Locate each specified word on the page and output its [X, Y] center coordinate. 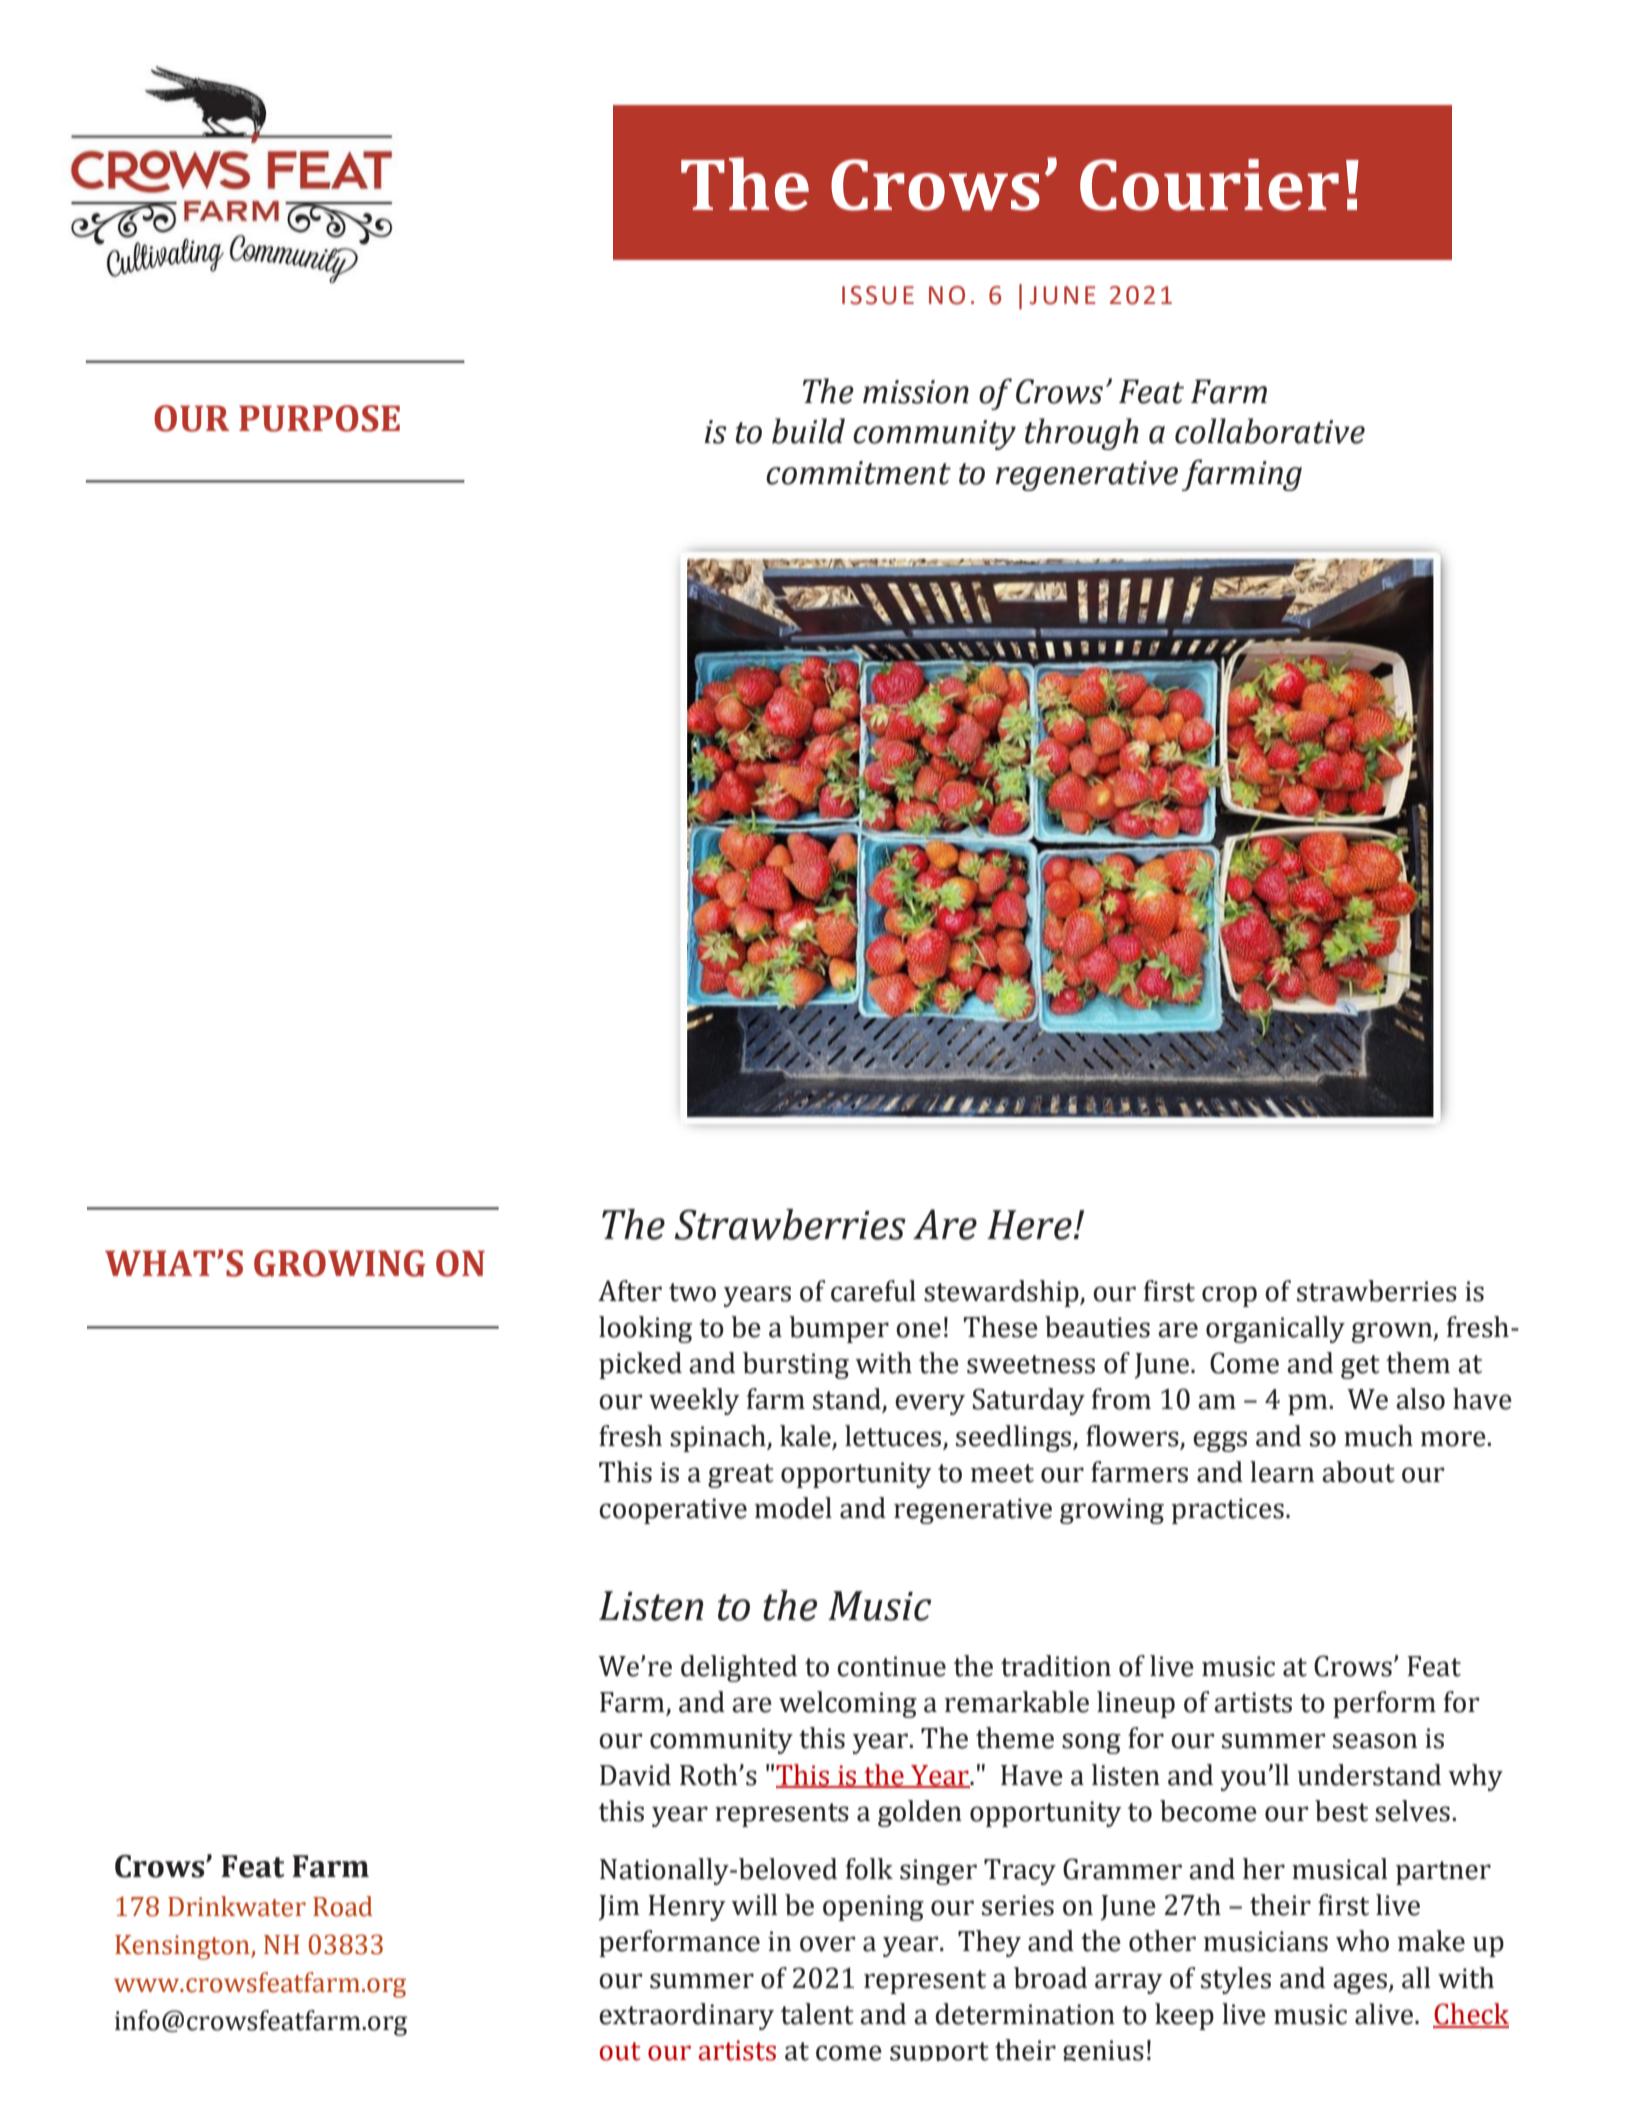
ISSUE [878, 295]
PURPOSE [319, 418]
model [793, 1508]
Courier [1209, 185]
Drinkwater [237, 1906]
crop [1229, 1296]
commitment [858, 473]
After [630, 1291]
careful [873, 1291]
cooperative [673, 1511]
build [808, 431]
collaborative [1270, 431]
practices [1227, 1511]
